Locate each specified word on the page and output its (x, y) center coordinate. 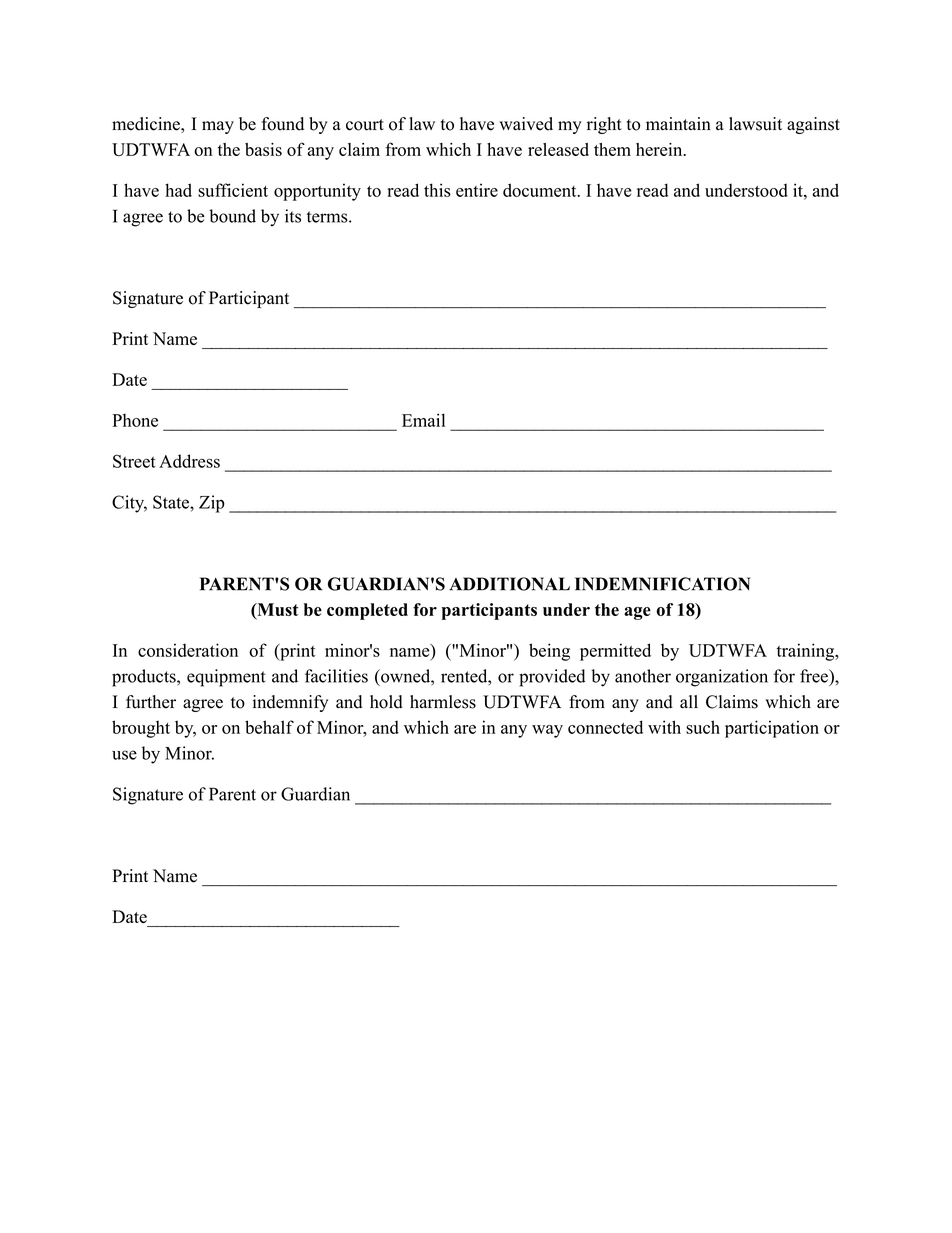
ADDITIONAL (509, 584)
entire (477, 190)
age (637, 613)
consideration (188, 650)
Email (423, 420)
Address (189, 461)
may (218, 127)
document (539, 190)
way (547, 731)
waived (526, 124)
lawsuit (755, 124)
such (703, 727)
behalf (269, 727)
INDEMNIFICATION (662, 584)
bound (232, 216)
